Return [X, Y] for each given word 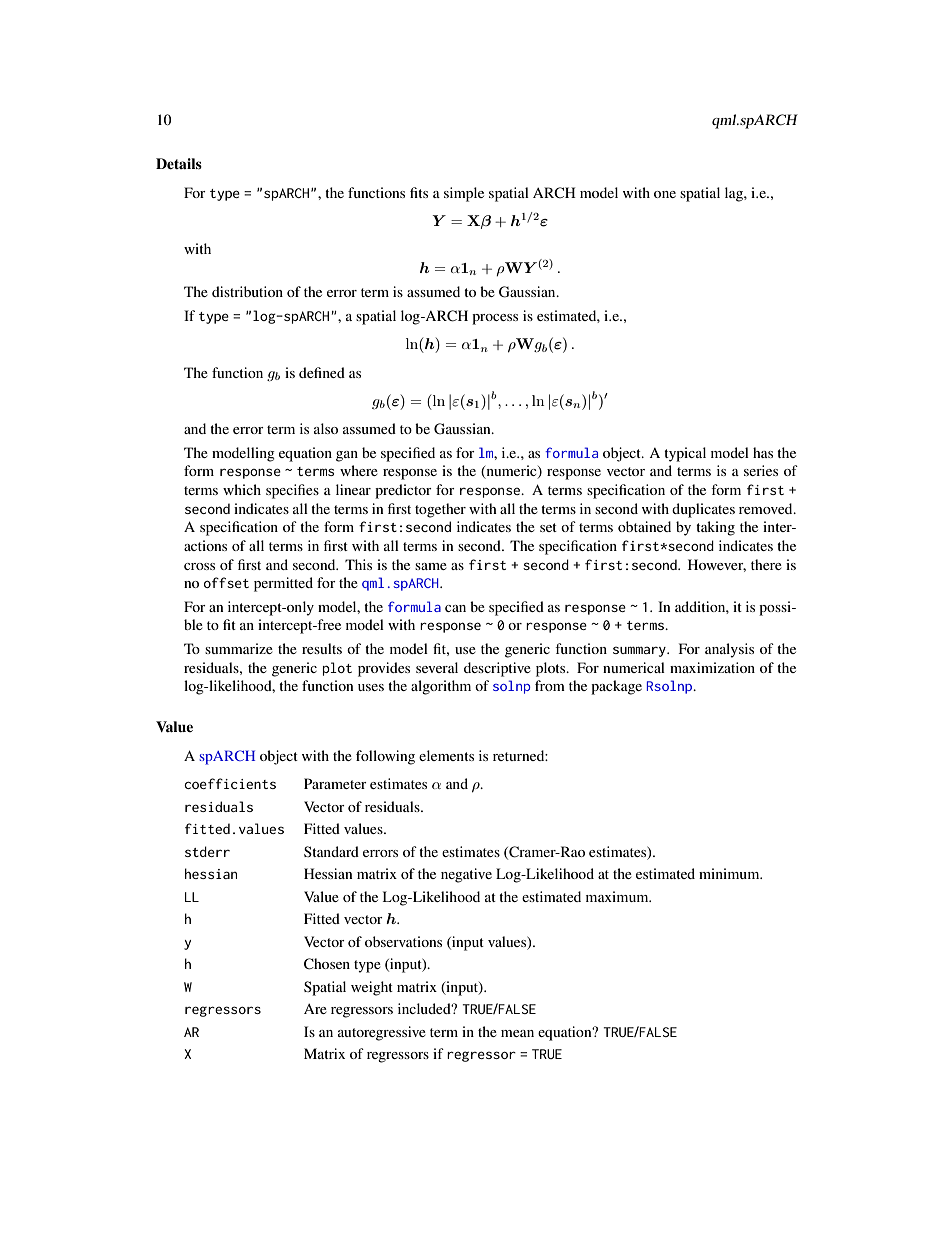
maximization [712, 667]
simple [464, 194]
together [440, 510]
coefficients [230, 783]
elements [446, 755]
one [665, 194]
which [242, 489]
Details [179, 163]
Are [315, 1009]
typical [685, 454]
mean [517, 1033]
